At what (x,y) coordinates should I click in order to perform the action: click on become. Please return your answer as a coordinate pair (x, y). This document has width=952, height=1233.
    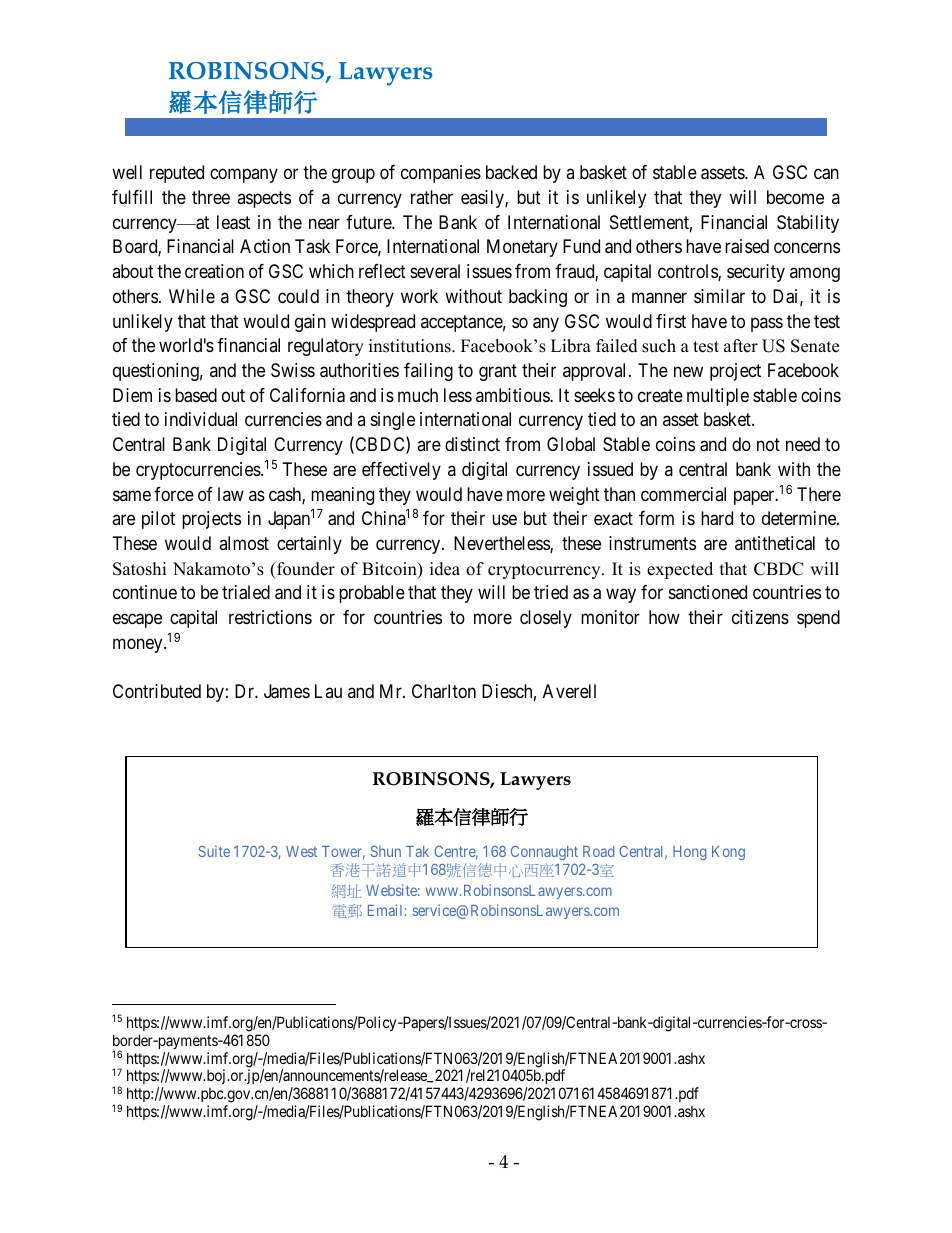
    Looking at the image, I should click on (795, 197).
